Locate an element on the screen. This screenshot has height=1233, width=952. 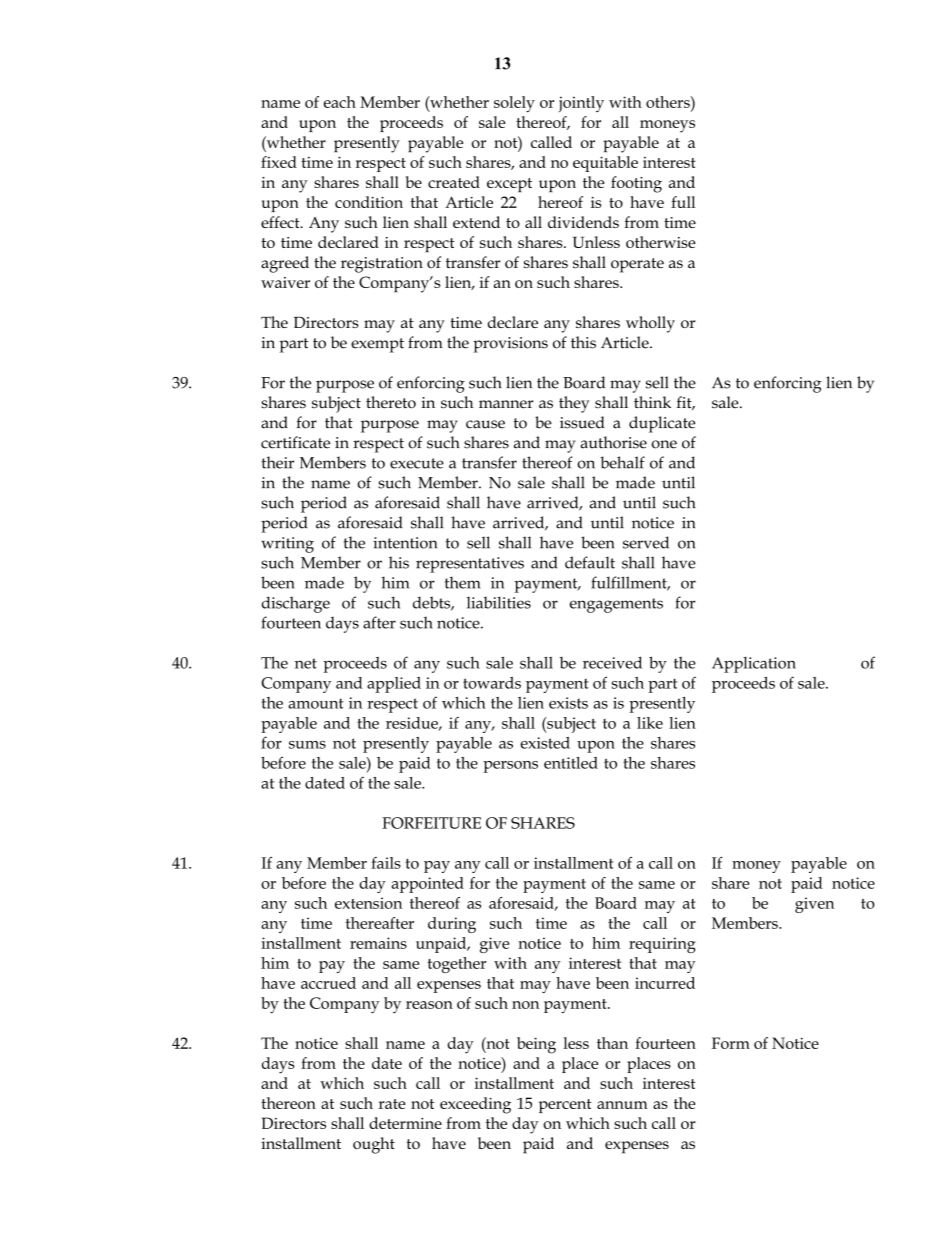
each is located at coordinates (340, 102).
